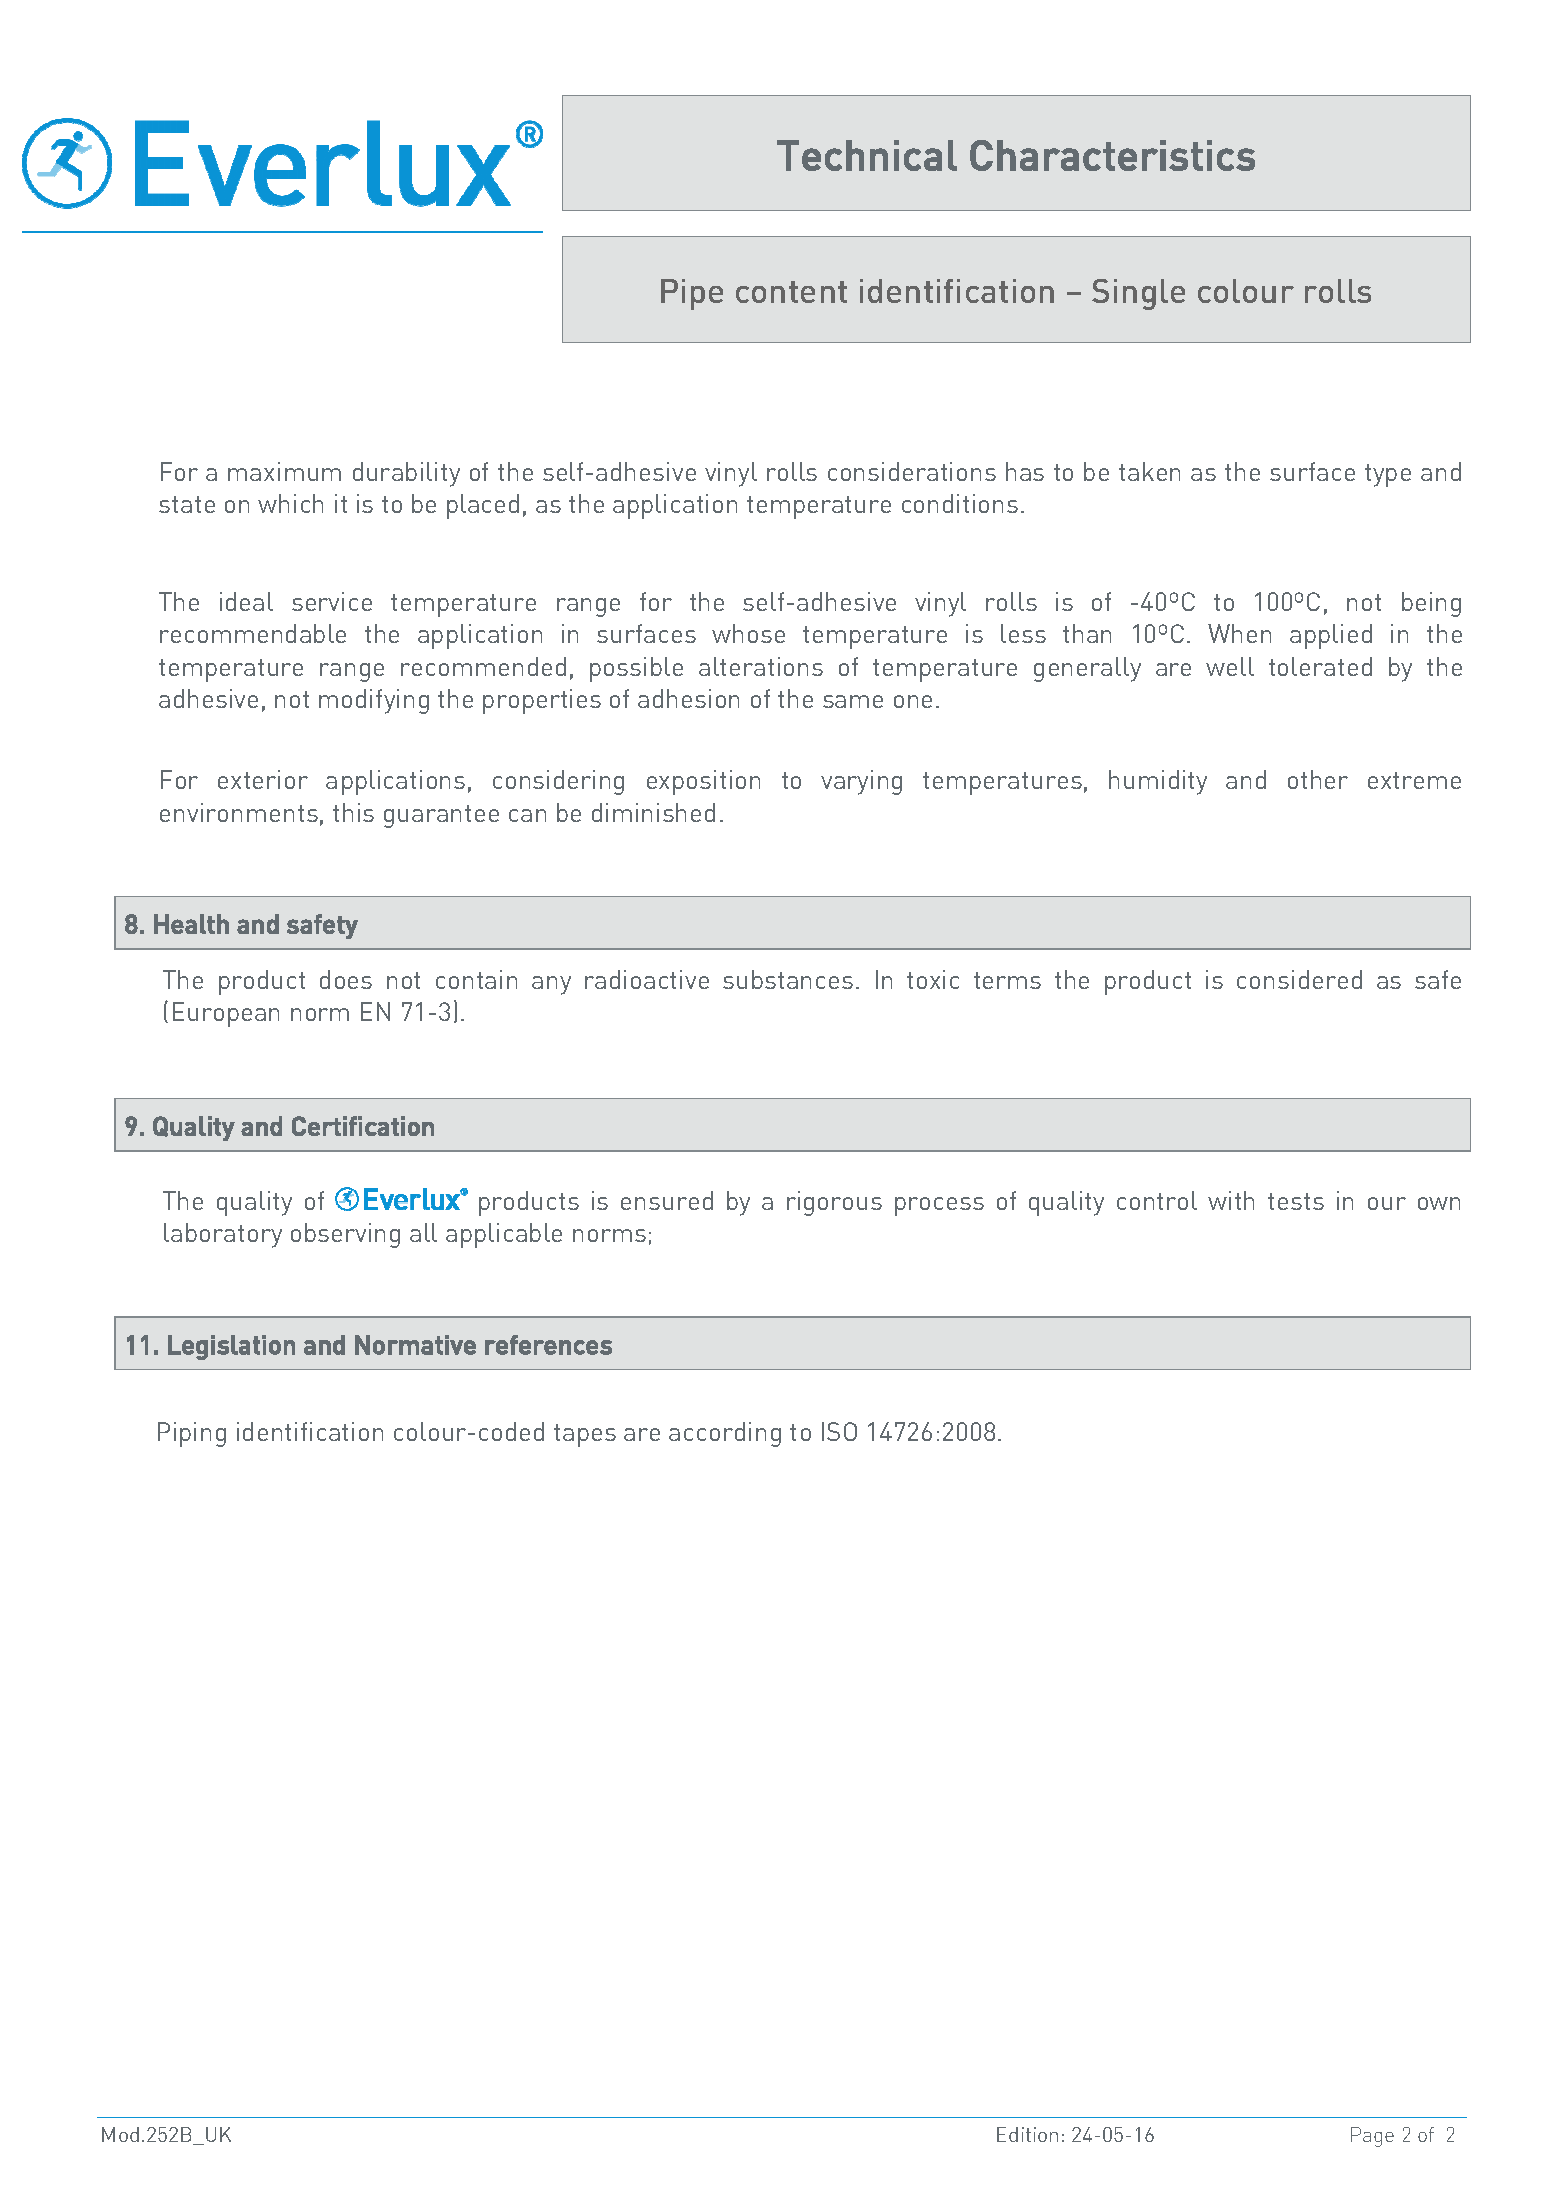 The image size is (1561, 2209). What do you see at coordinates (1372, 2137) in the screenshot?
I see `Page` at bounding box center [1372, 2137].
